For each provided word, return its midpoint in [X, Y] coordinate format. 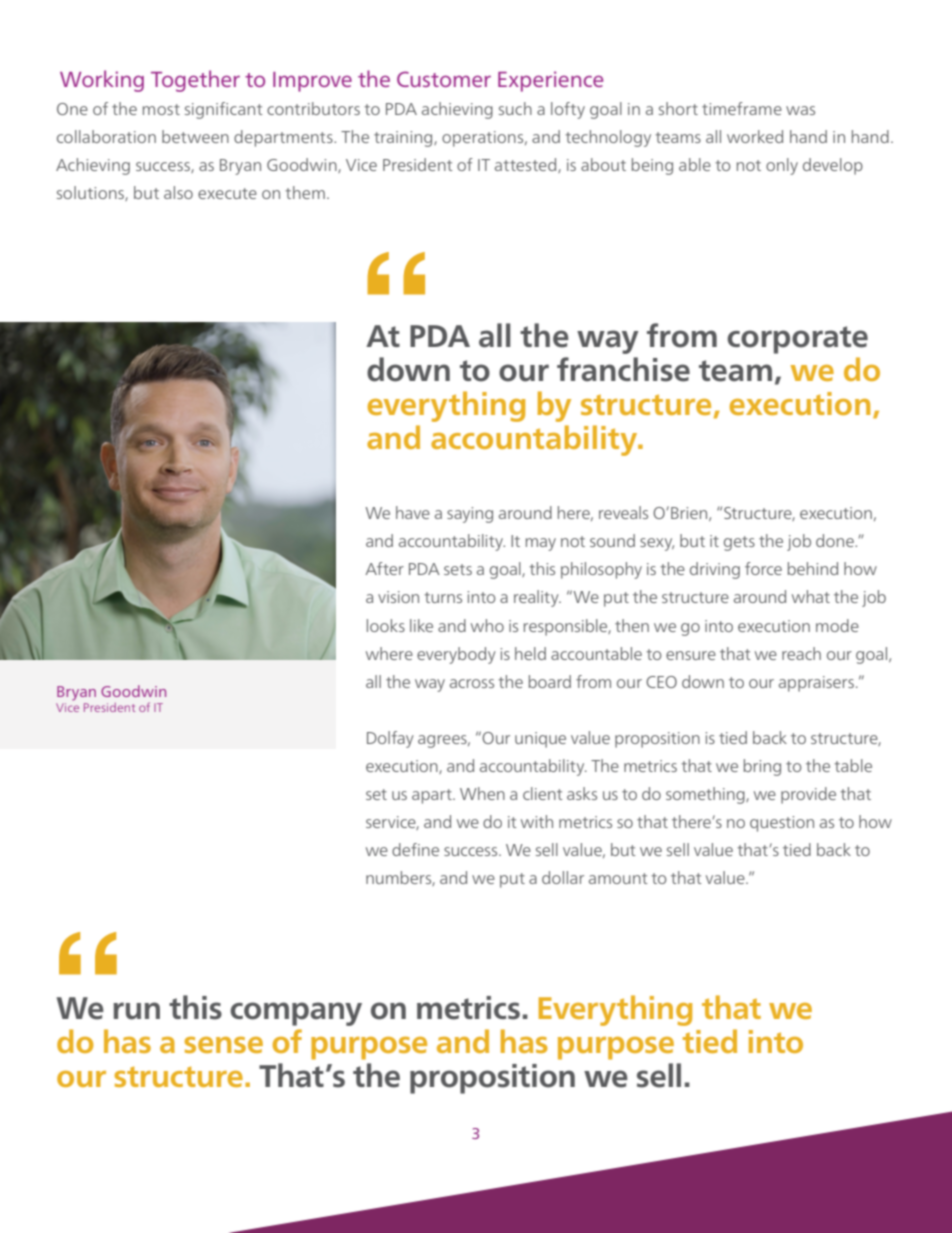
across [472, 683]
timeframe [742, 108]
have [413, 512]
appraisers [816, 684]
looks [386, 625]
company [296, 1014]
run [136, 1011]
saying [470, 515]
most [161, 109]
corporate [797, 340]
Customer [444, 79]
